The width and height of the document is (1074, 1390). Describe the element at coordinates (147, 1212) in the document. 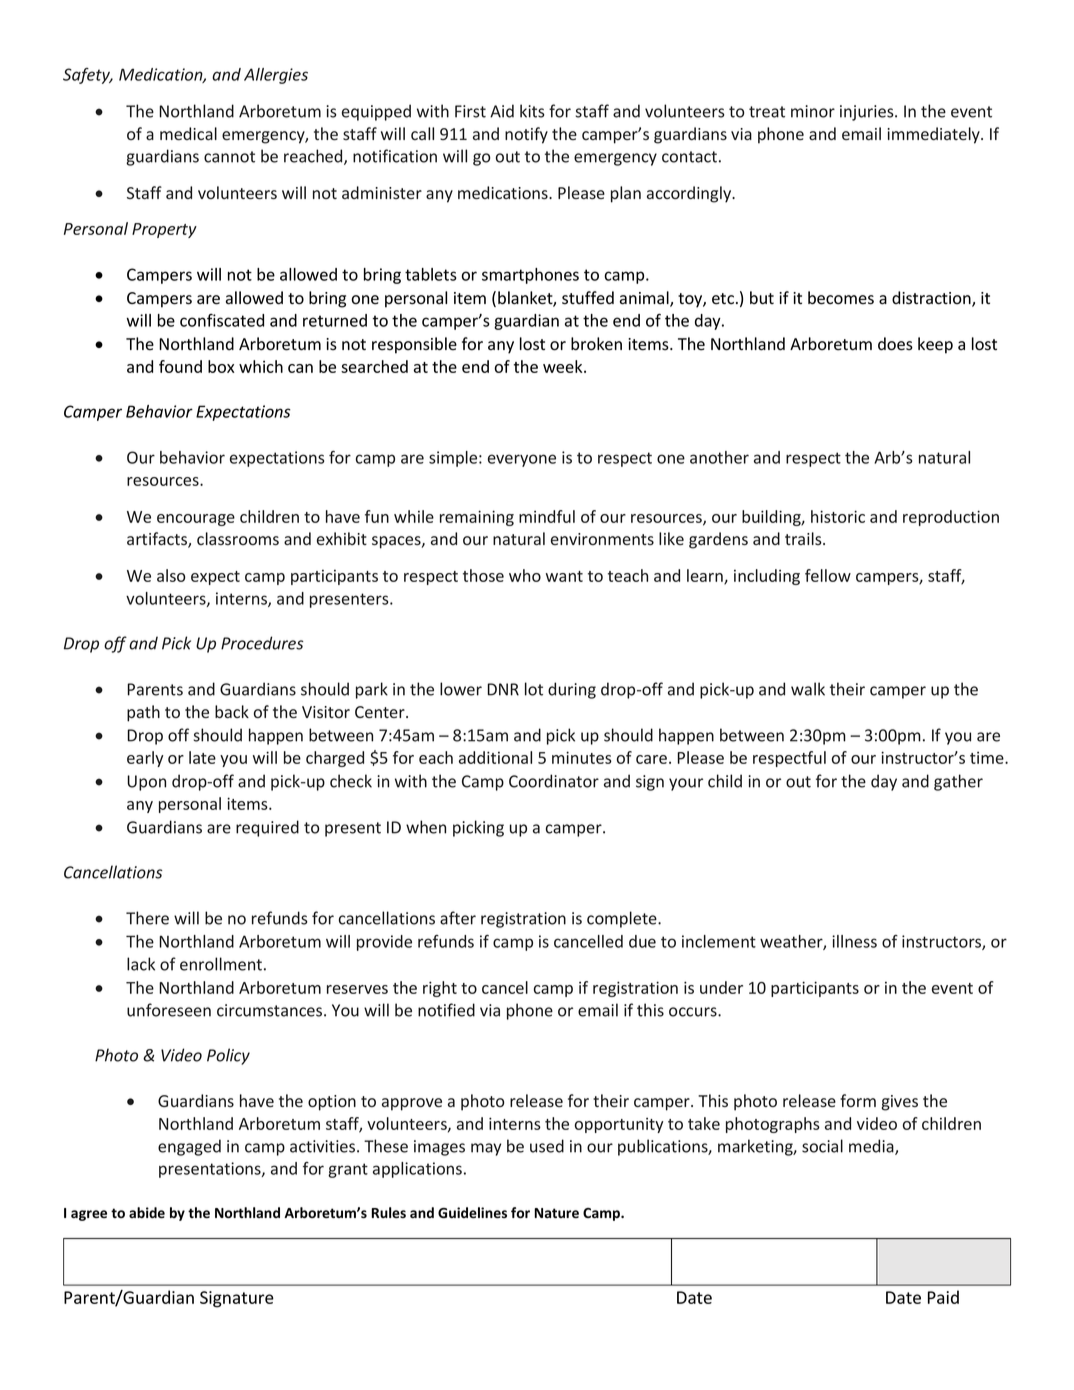

I see `abide` at that location.
